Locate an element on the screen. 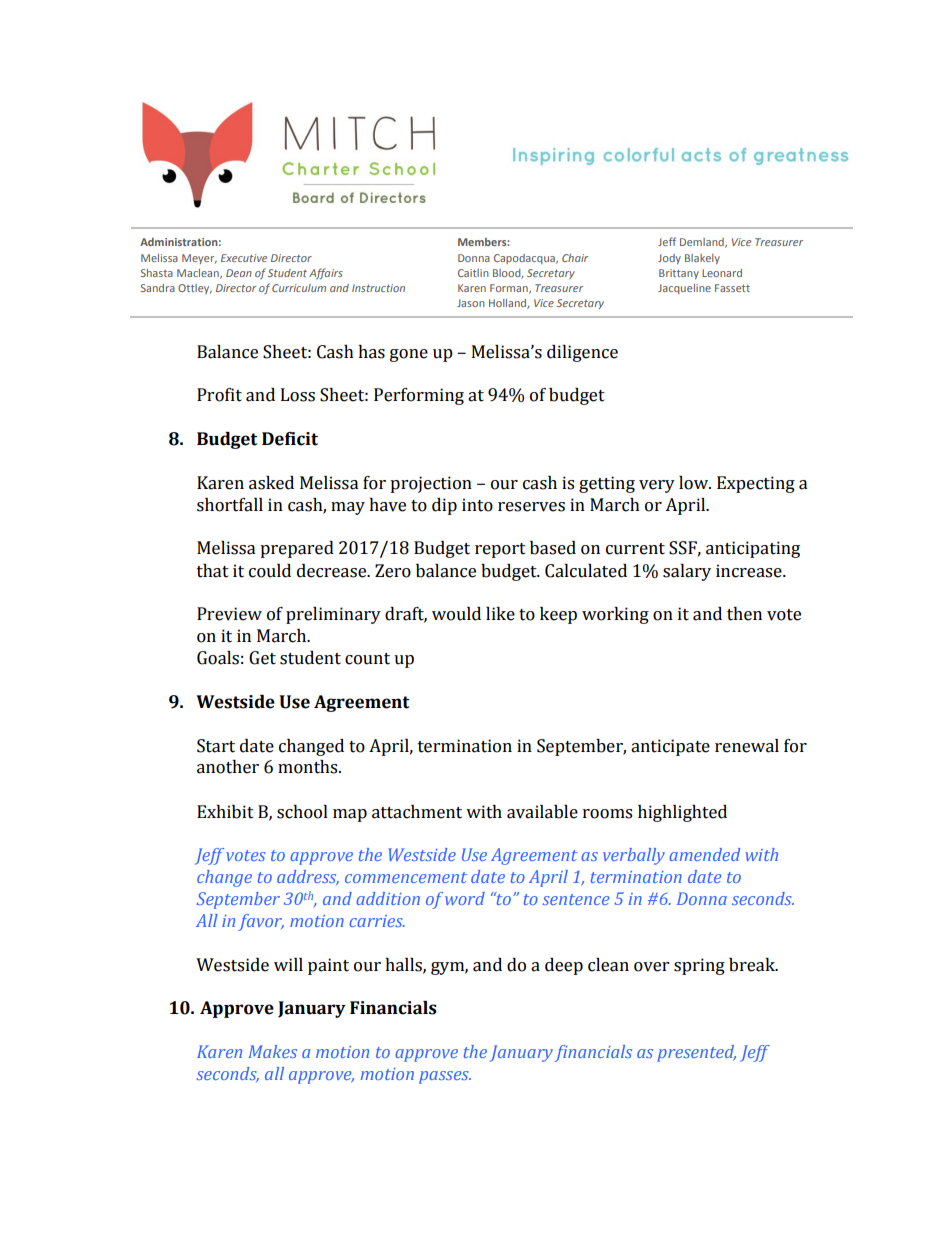 This screenshot has height=1233, width=952. Dean is located at coordinates (239, 273).
